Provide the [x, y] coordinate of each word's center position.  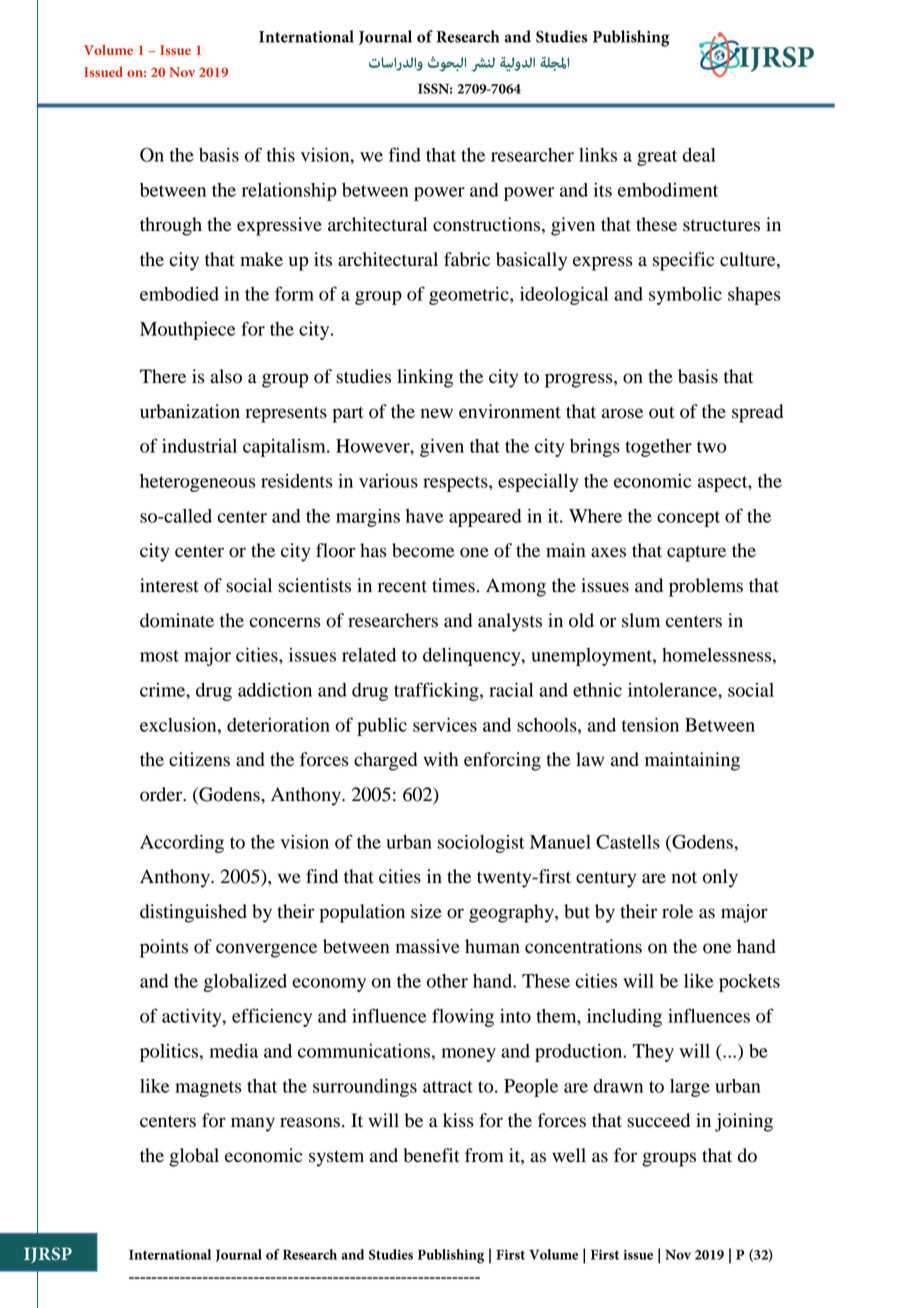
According [182, 843]
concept [688, 519]
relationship [289, 191]
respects [456, 484]
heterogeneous [197, 483]
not [684, 877]
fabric [467, 259]
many [253, 1124]
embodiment [668, 190]
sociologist [481, 843]
